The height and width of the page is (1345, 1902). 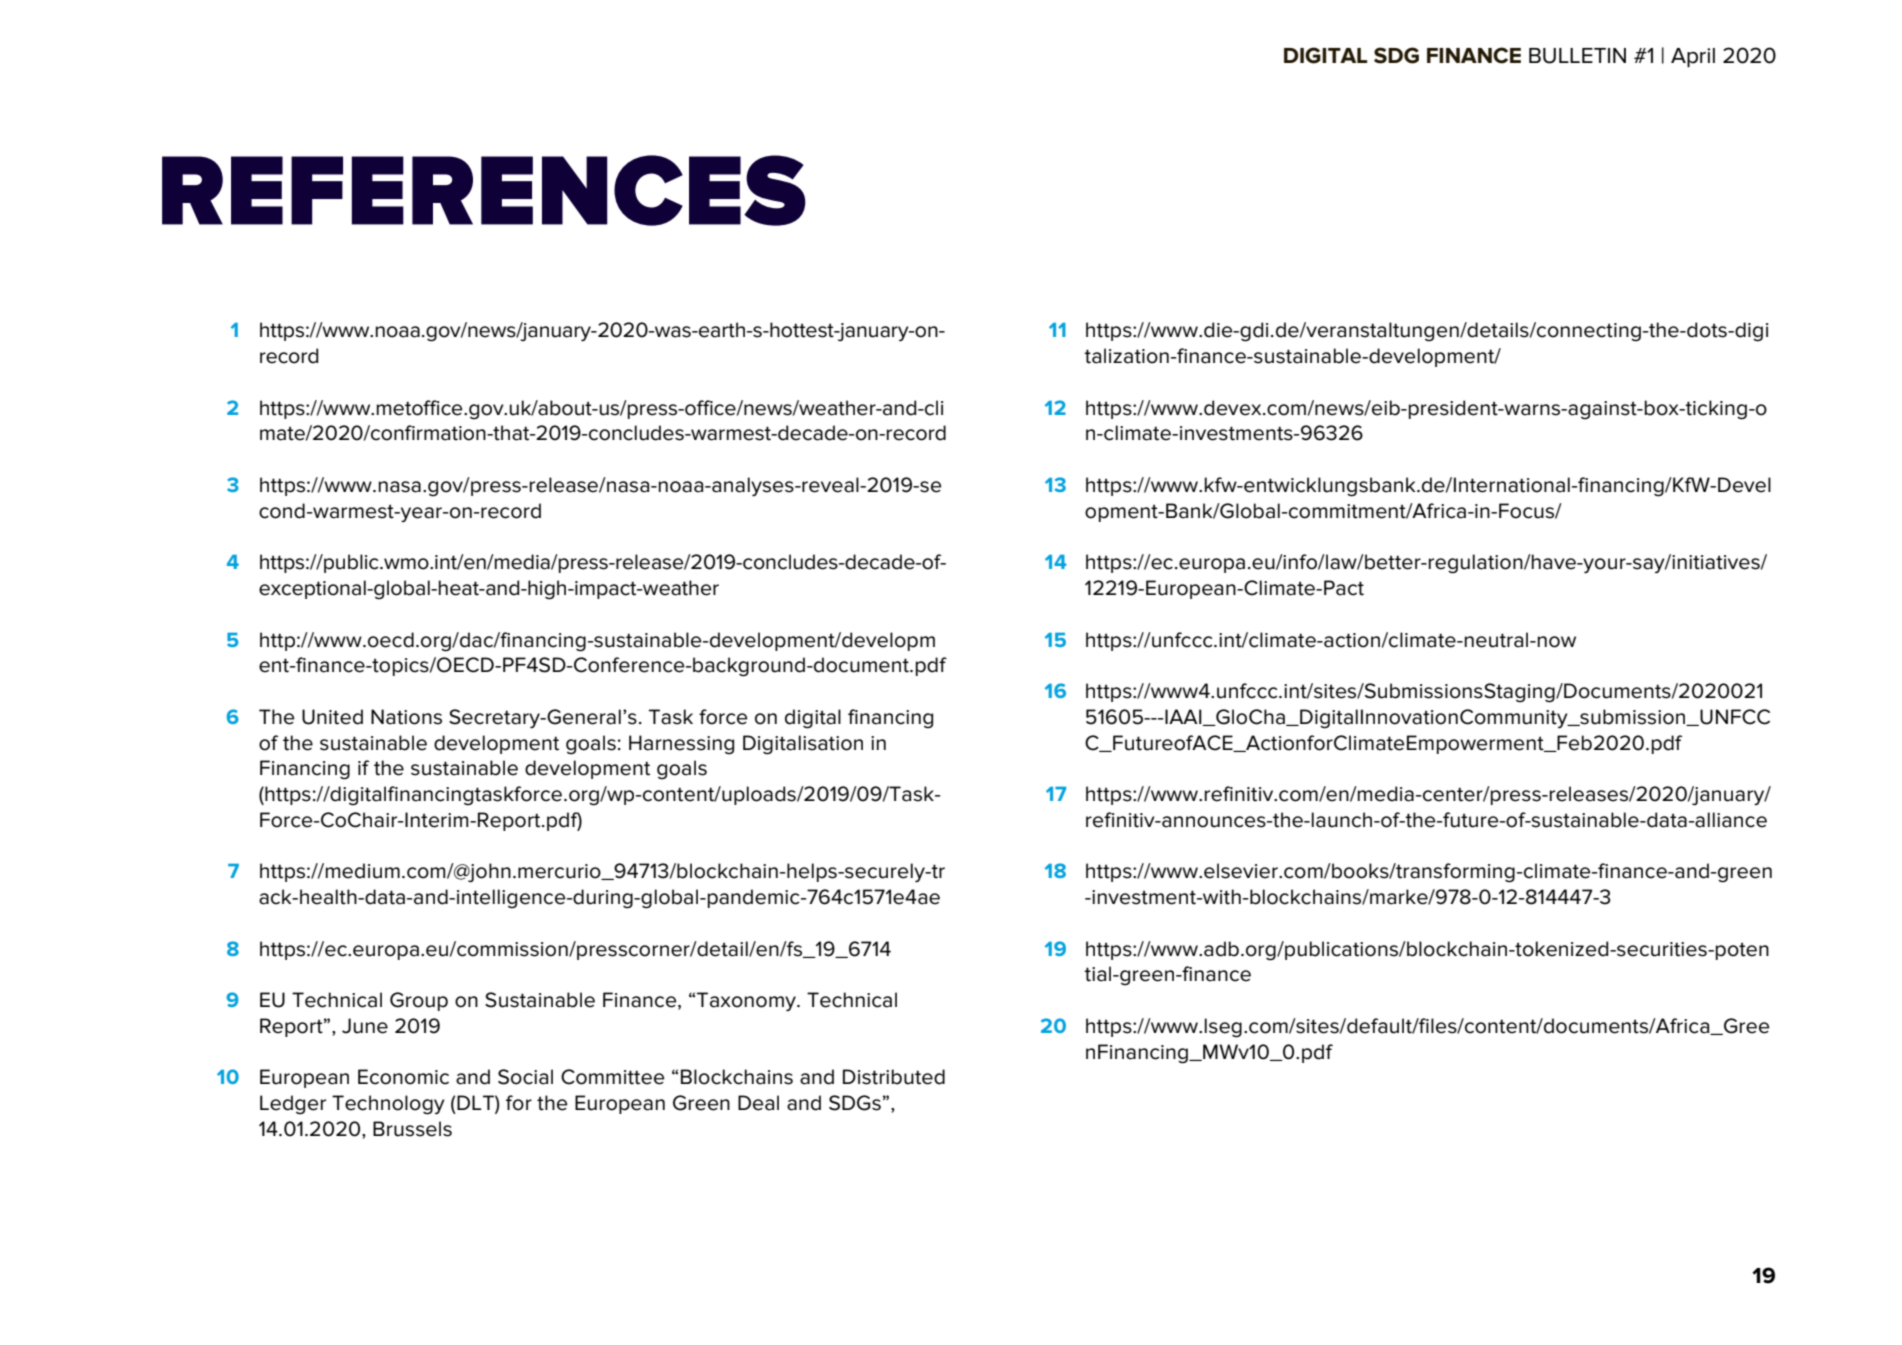 What do you see at coordinates (747, 1002) in the page?
I see `Taxonomy` at bounding box center [747, 1002].
